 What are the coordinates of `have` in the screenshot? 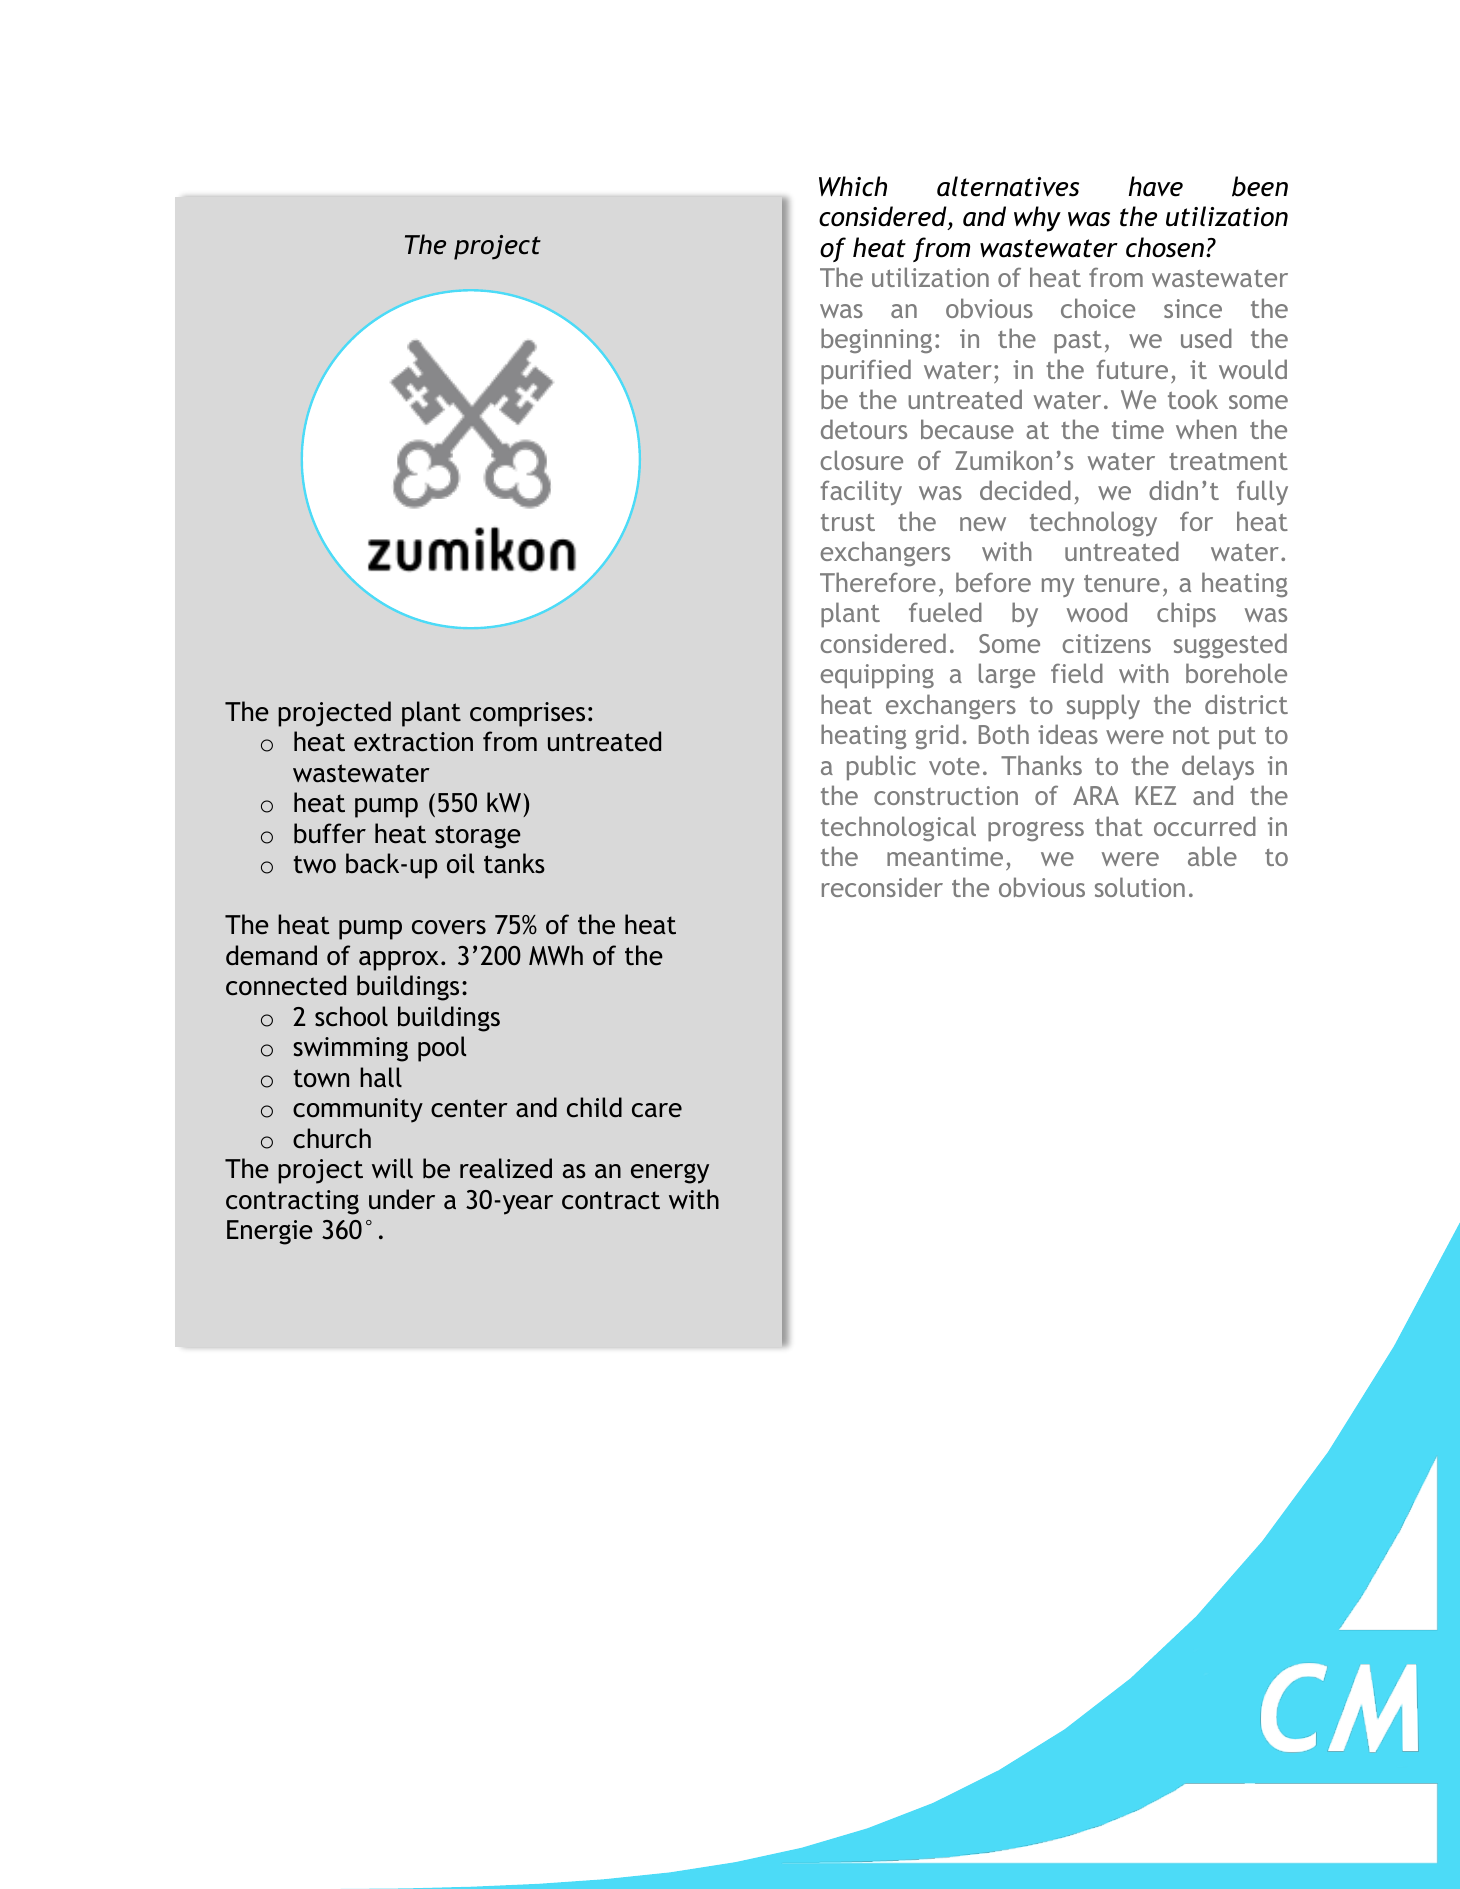 It's located at (1156, 186).
